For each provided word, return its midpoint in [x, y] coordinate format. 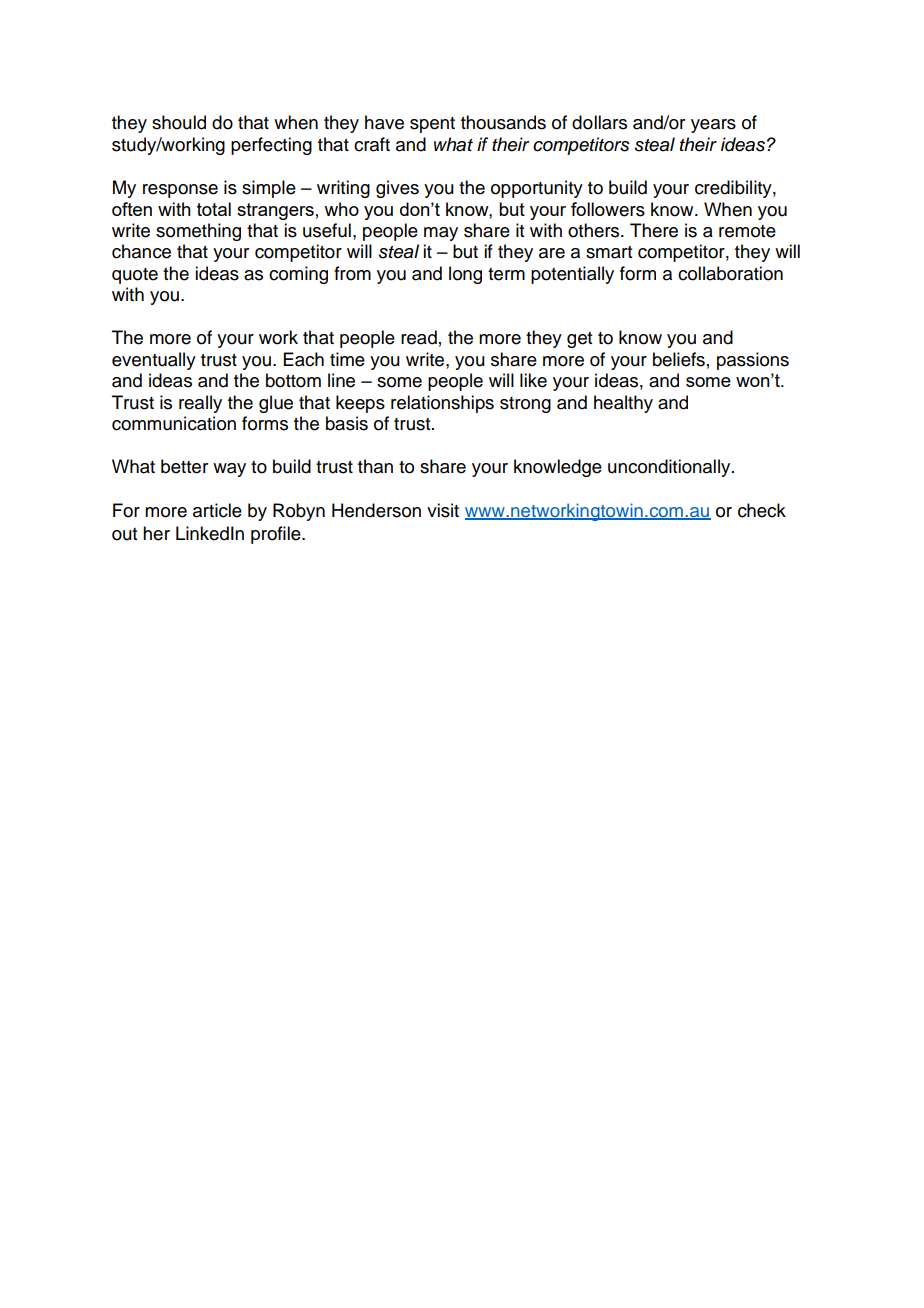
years [713, 126]
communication [174, 423]
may [441, 234]
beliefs [679, 359]
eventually [154, 361]
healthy [623, 404]
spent [432, 125]
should [179, 122]
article [217, 510]
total [214, 209]
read [419, 337]
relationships [442, 404]
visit [443, 510]
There [654, 230]
